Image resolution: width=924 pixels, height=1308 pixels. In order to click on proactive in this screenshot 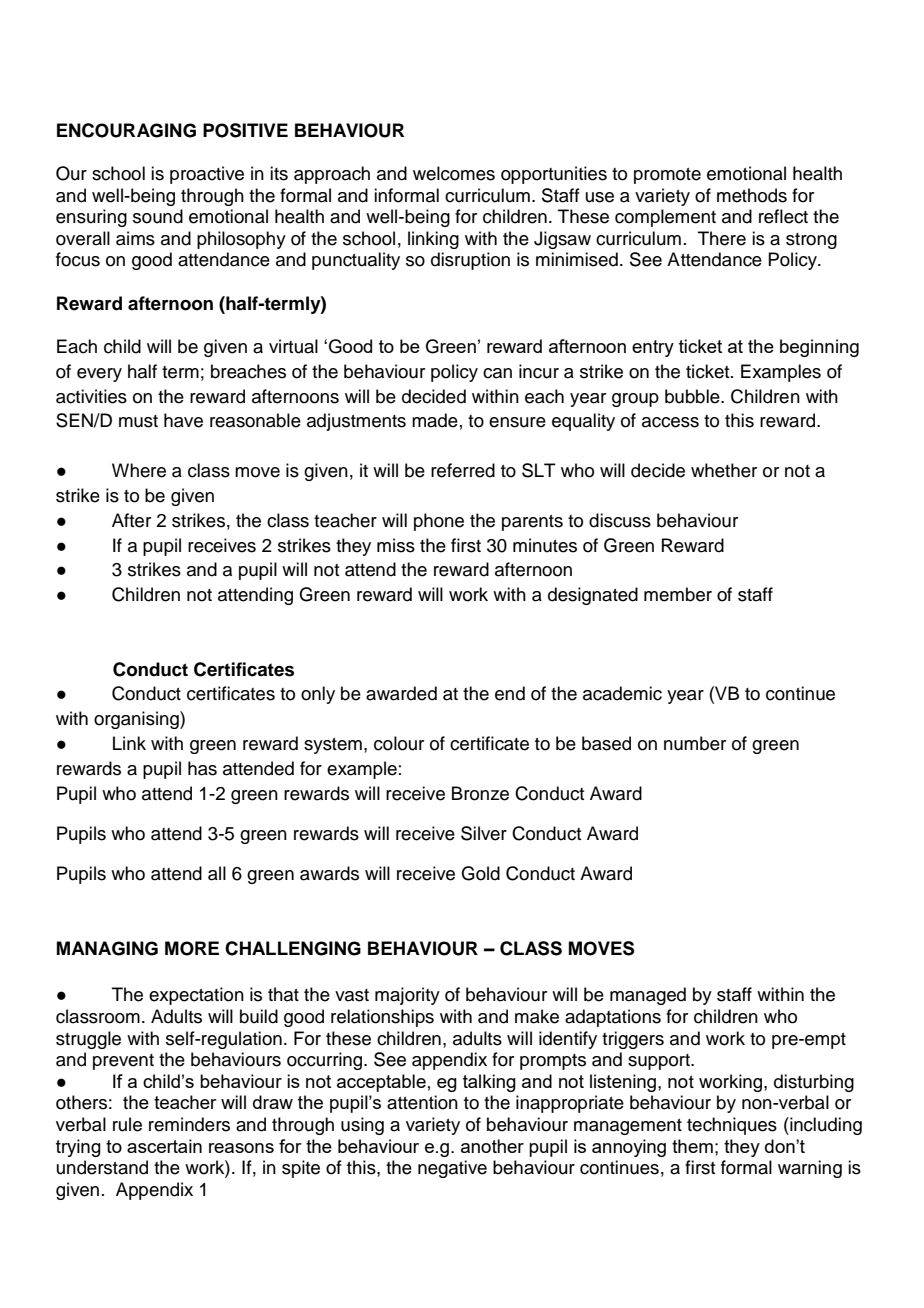, I will do `click(207, 175)`.
